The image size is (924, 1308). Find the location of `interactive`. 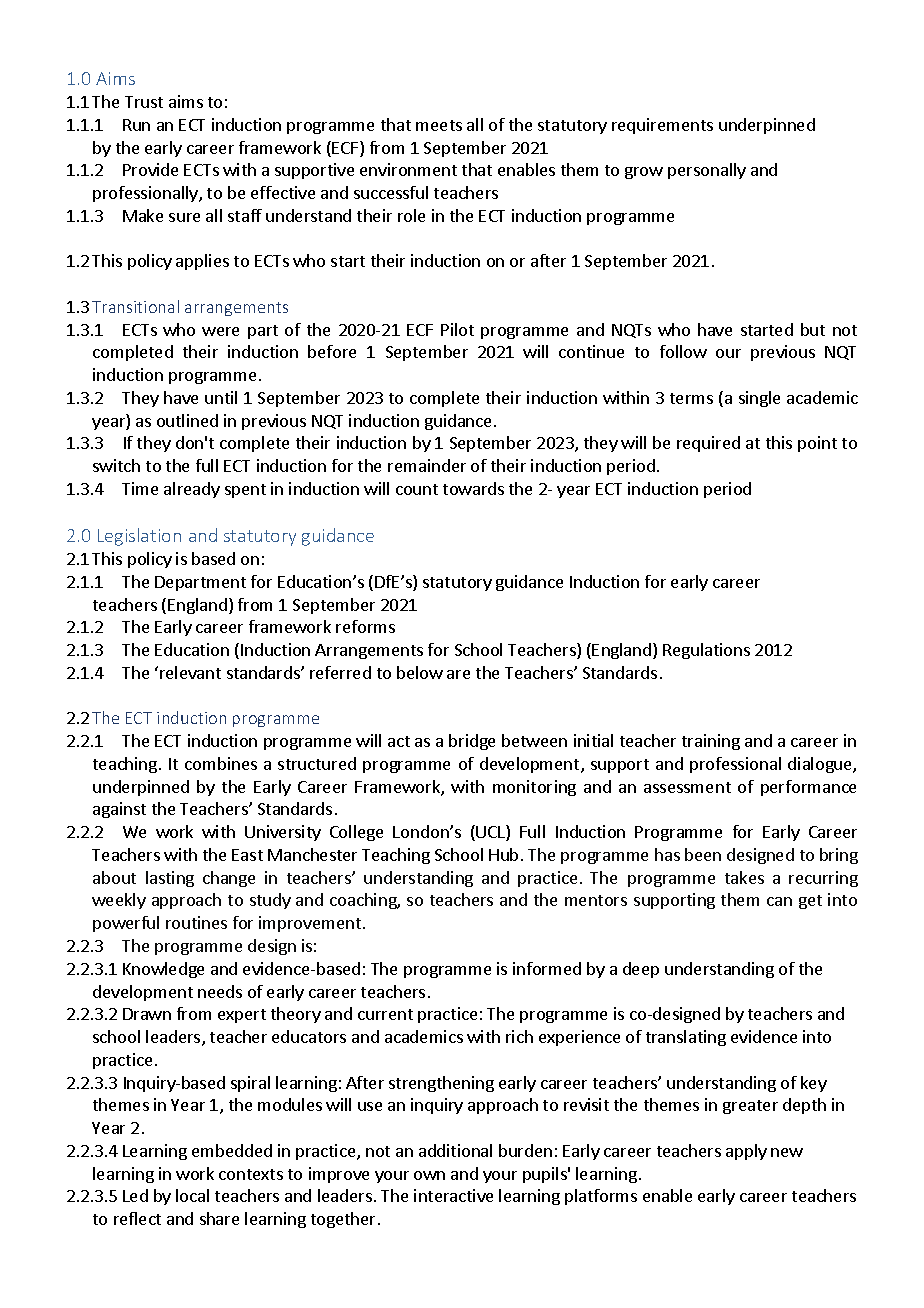

interactive is located at coordinates (453, 1195).
